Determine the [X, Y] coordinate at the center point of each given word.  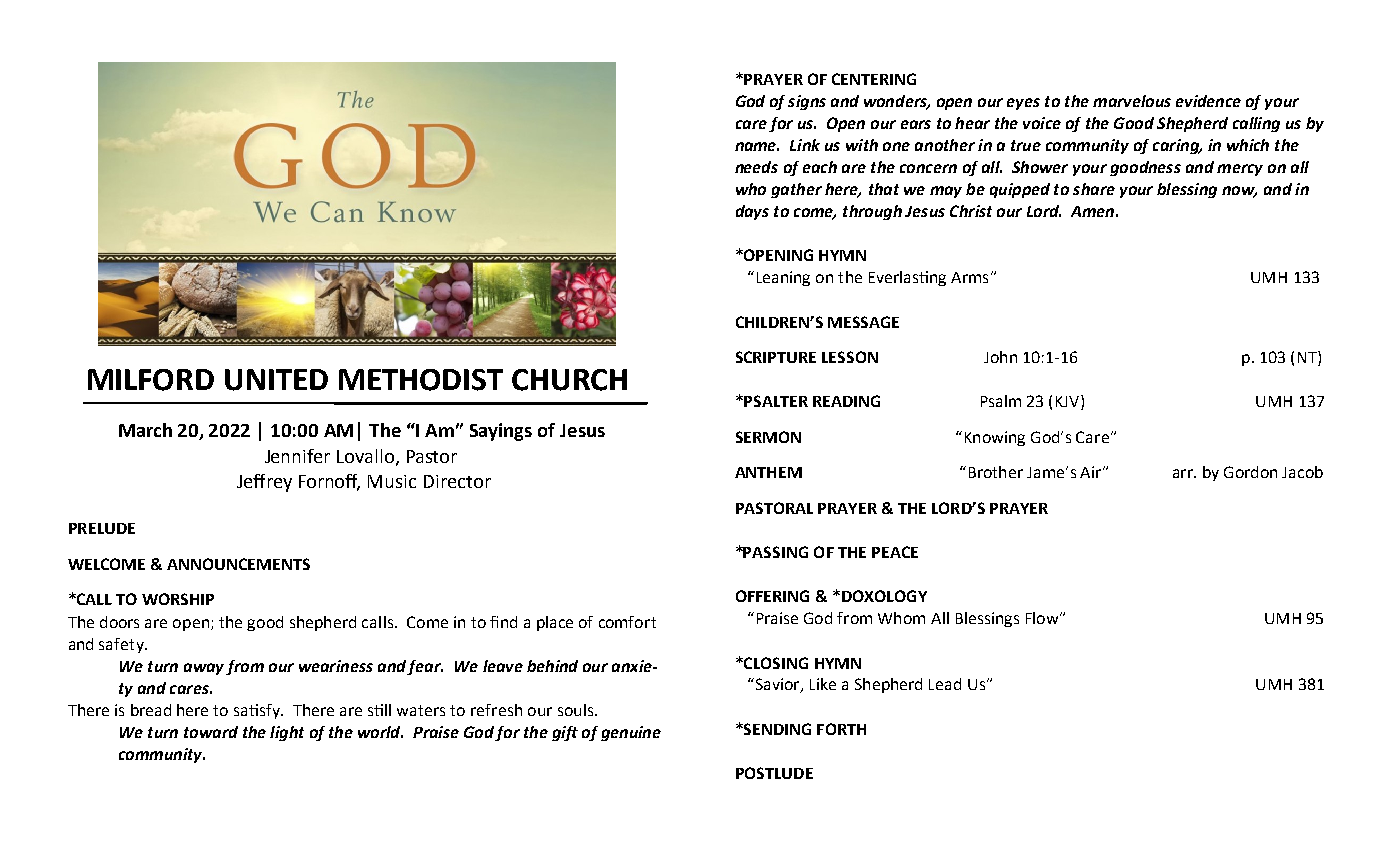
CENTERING [874, 79]
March [145, 430]
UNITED [276, 380]
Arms [969, 277]
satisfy [258, 711]
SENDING [776, 729]
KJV [1069, 402]
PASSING [775, 552]
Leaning [783, 278]
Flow [1043, 618]
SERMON [768, 437]
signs [807, 102]
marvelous [1132, 101]
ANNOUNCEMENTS [238, 564]
